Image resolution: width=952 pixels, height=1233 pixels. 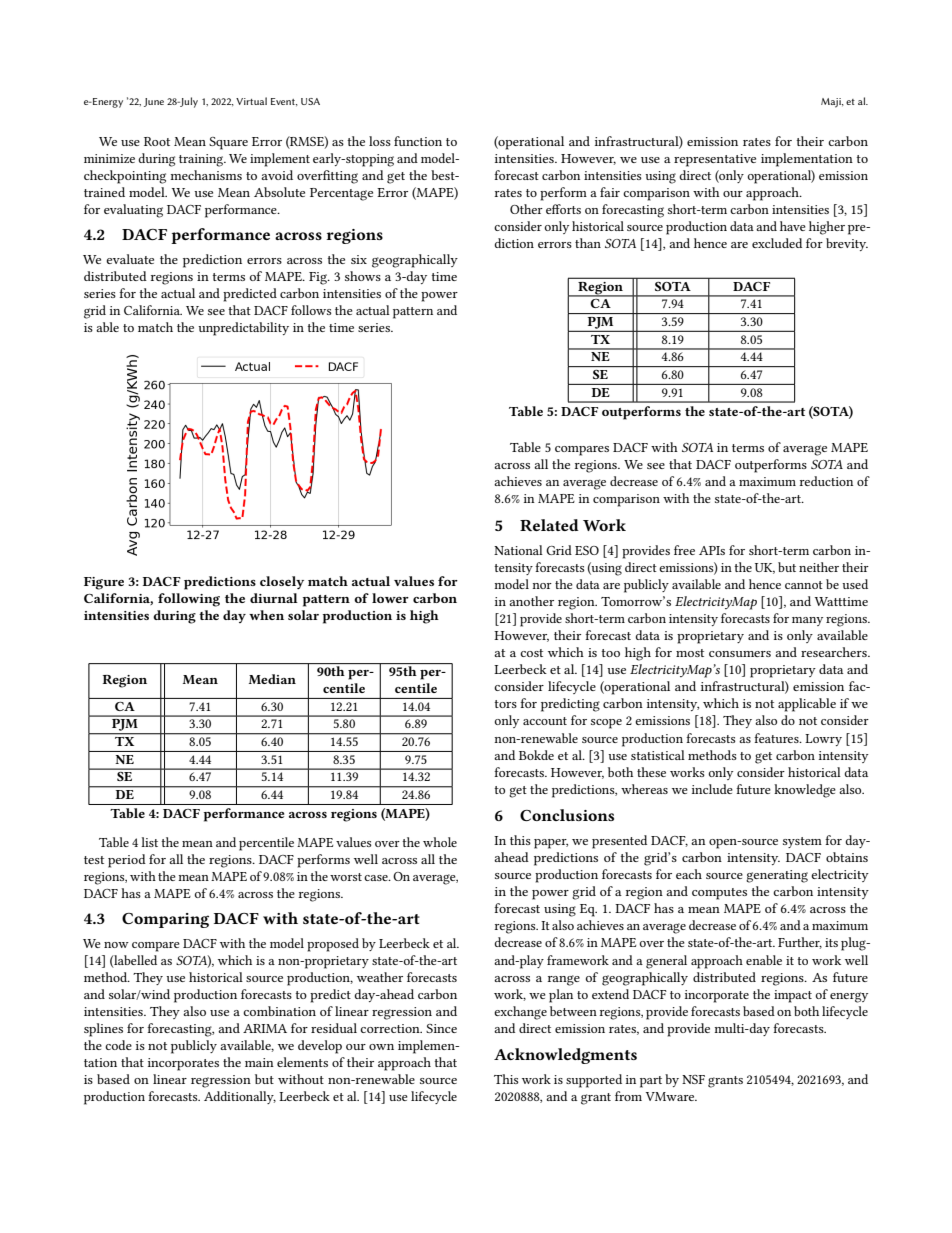 What do you see at coordinates (240, 1097) in the page?
I see `Additionally` at bounding box center [240, 1097].
